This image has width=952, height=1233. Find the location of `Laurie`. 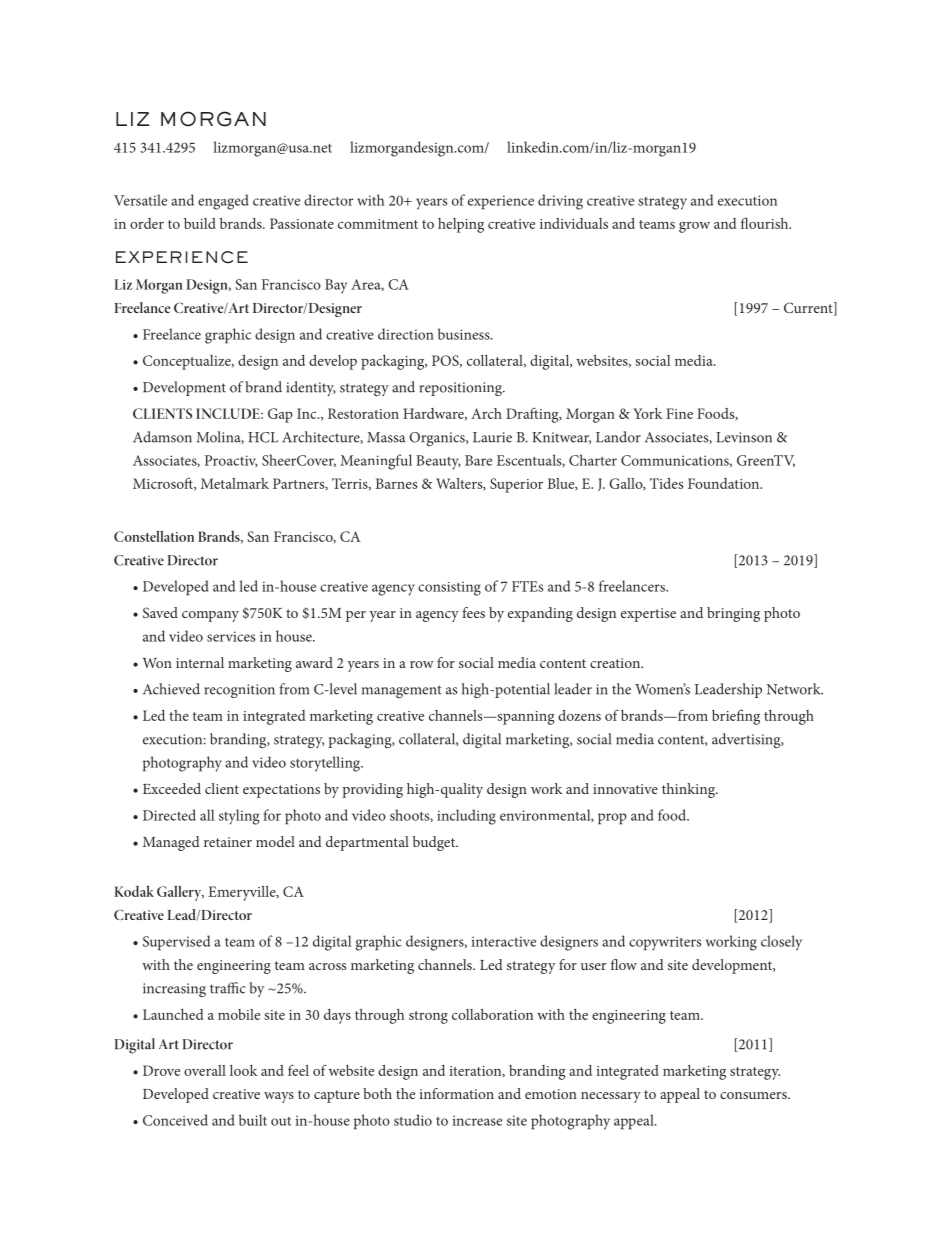

Laurie is located at coordinates (492, 437).
